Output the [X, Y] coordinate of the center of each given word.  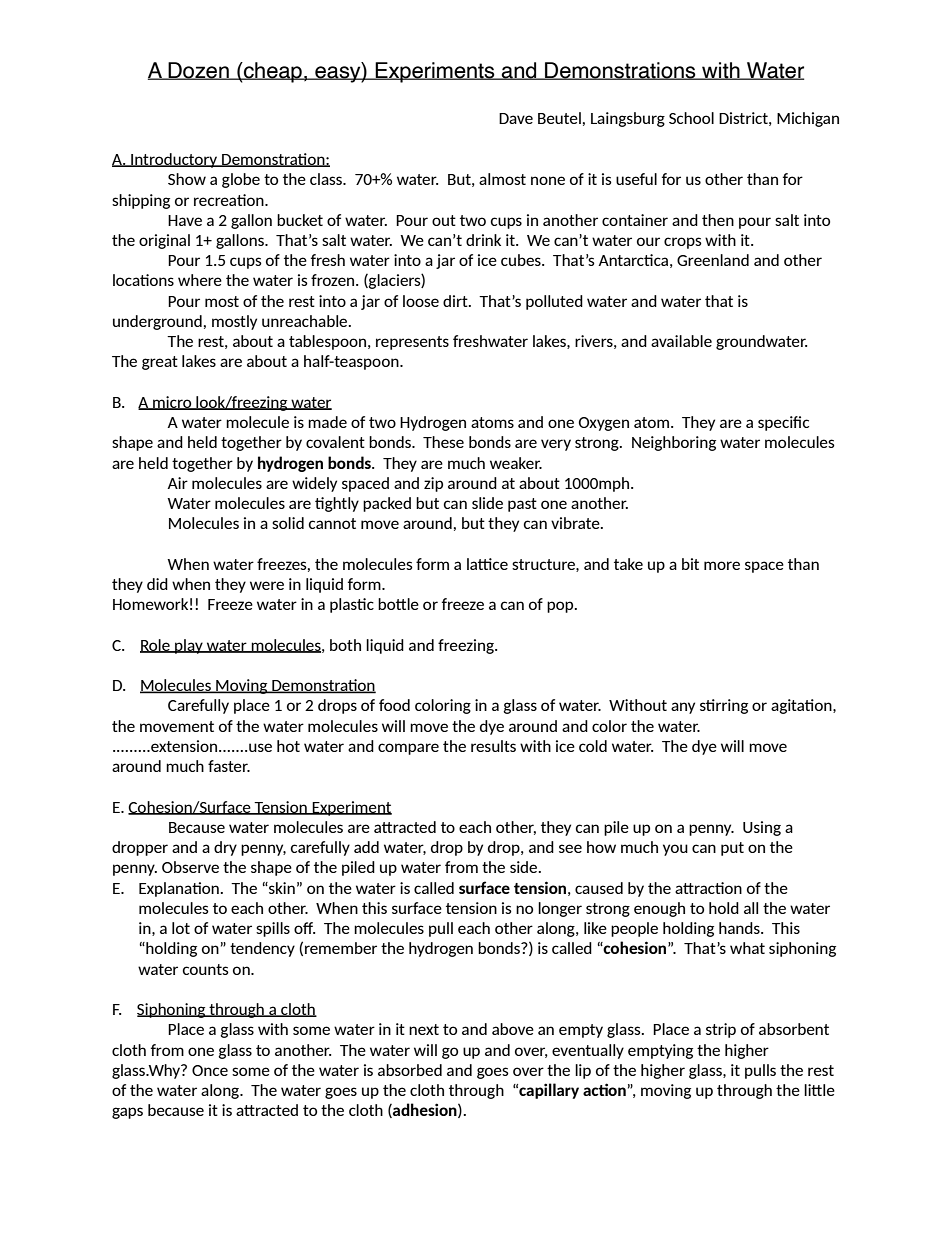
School [691, 118]
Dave [516, 118]
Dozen [198, 71]
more [722, 565]
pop [561, 607]
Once [210, 1070]
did [157, 584]
